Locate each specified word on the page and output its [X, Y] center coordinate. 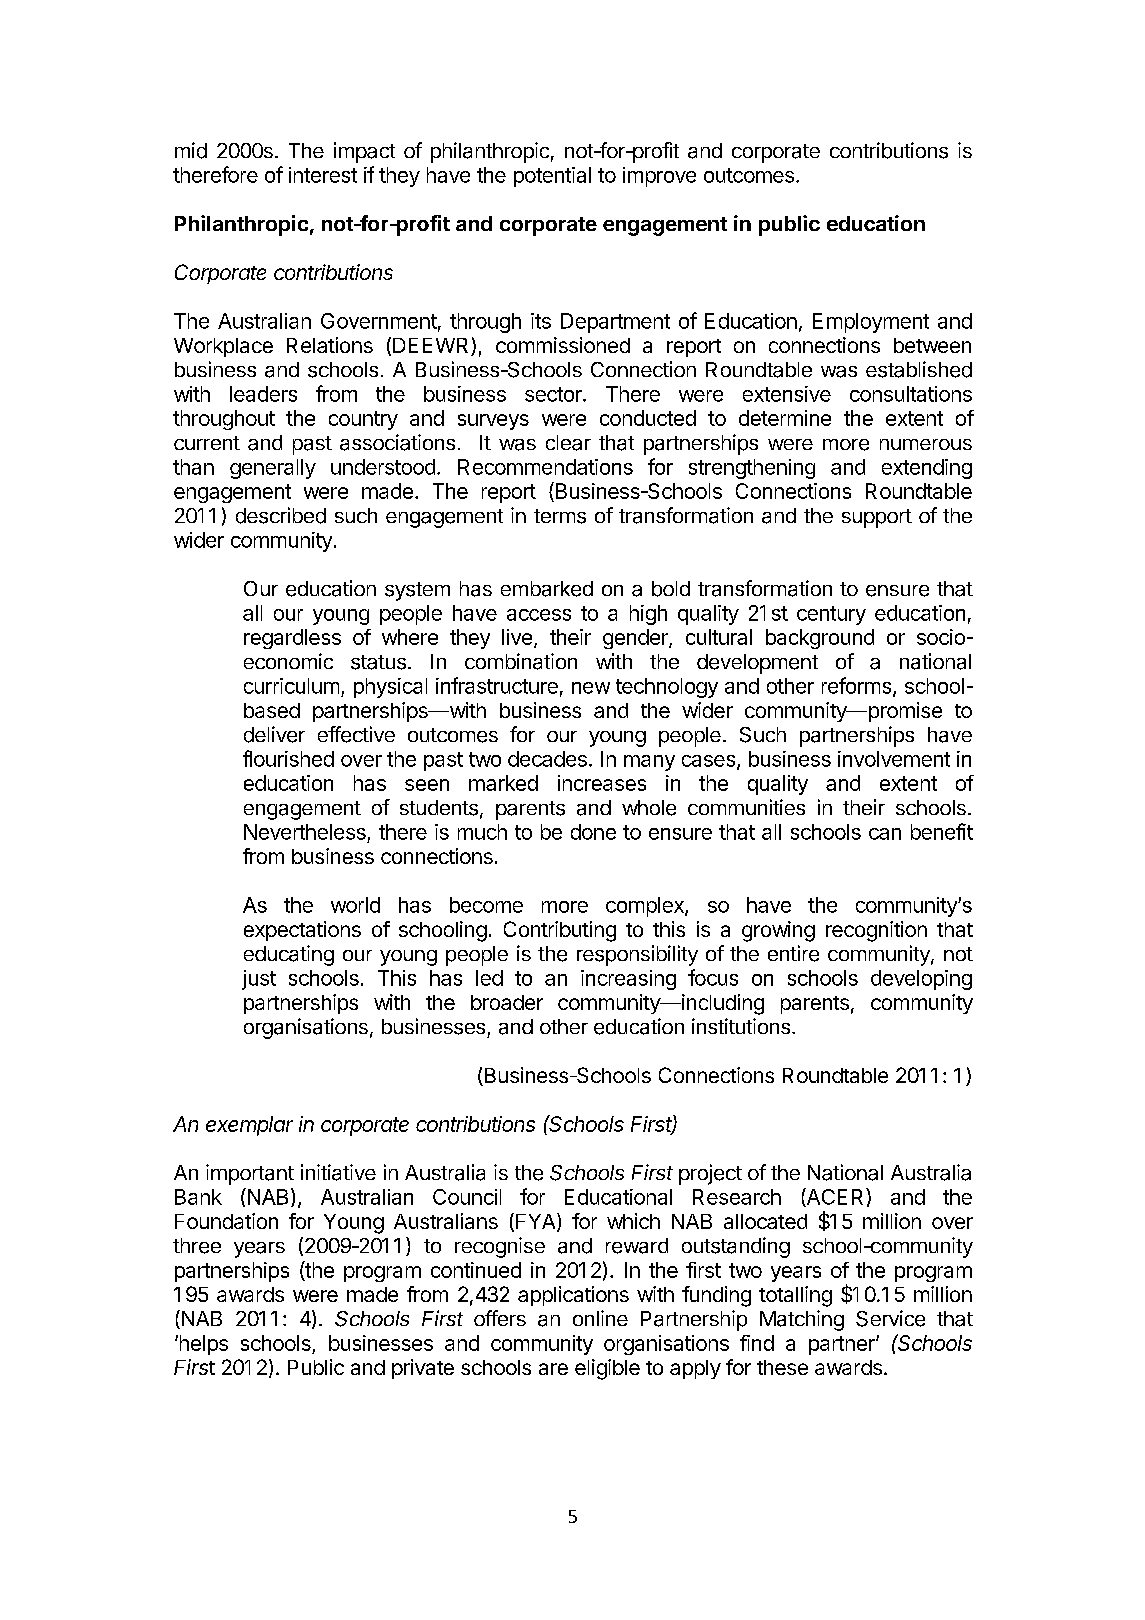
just [259, 980]
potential [552, 177]
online [600, 1318]
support [877, 518]
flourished [288, 758]
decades [547, 759]
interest [323, 175]
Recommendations [545, 467]
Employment [871, 323]
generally [273, 469]
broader [507, 1002]
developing [921, 980]
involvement [894, 759]
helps [202, 1345]
